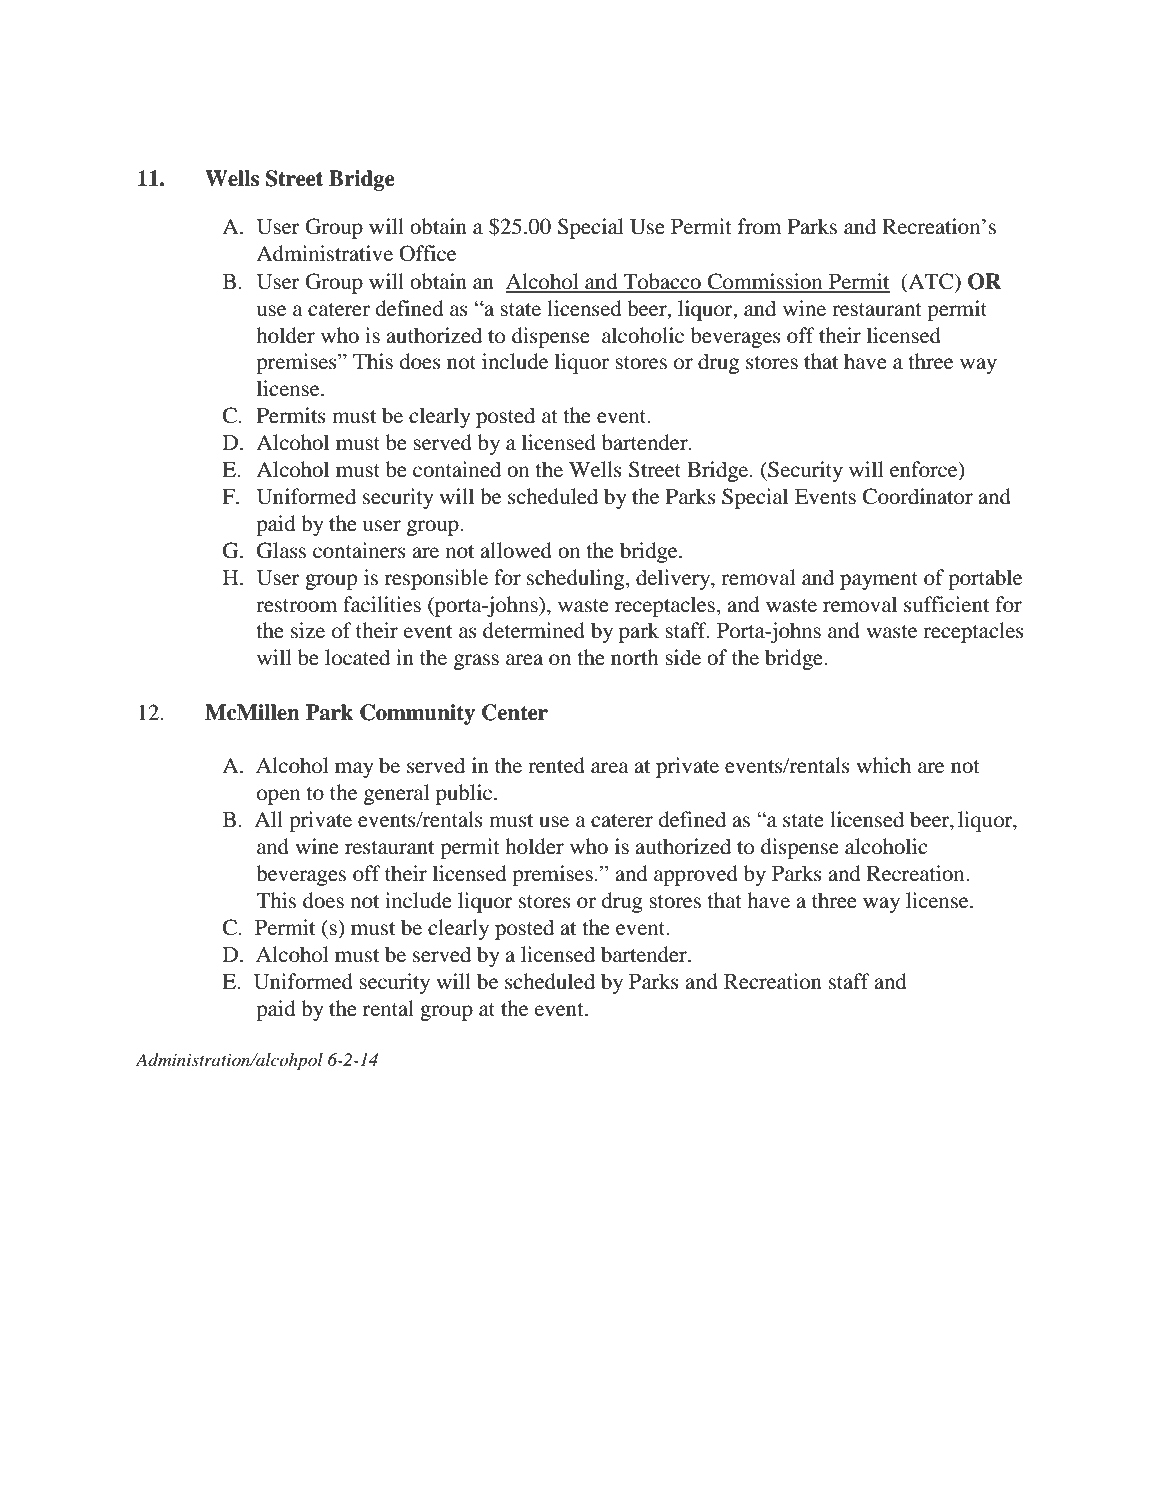  What do you see at coordinates (931, 281) in the document?
I see `ATC` at bounding box center [931, 281].
